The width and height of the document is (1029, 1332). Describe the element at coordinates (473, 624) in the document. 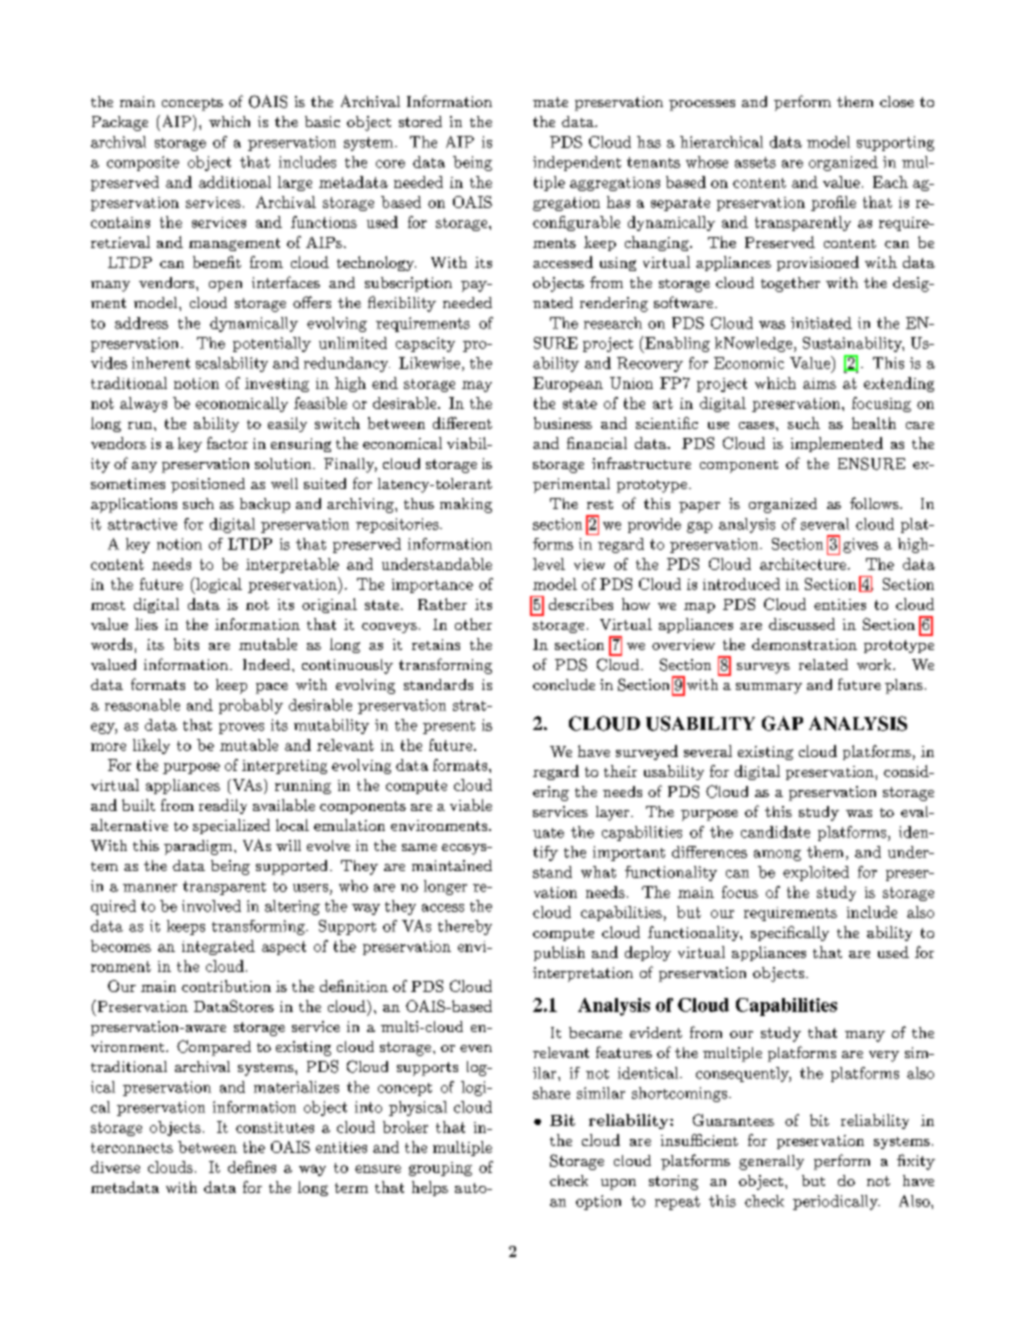

I see `other` at that location.
